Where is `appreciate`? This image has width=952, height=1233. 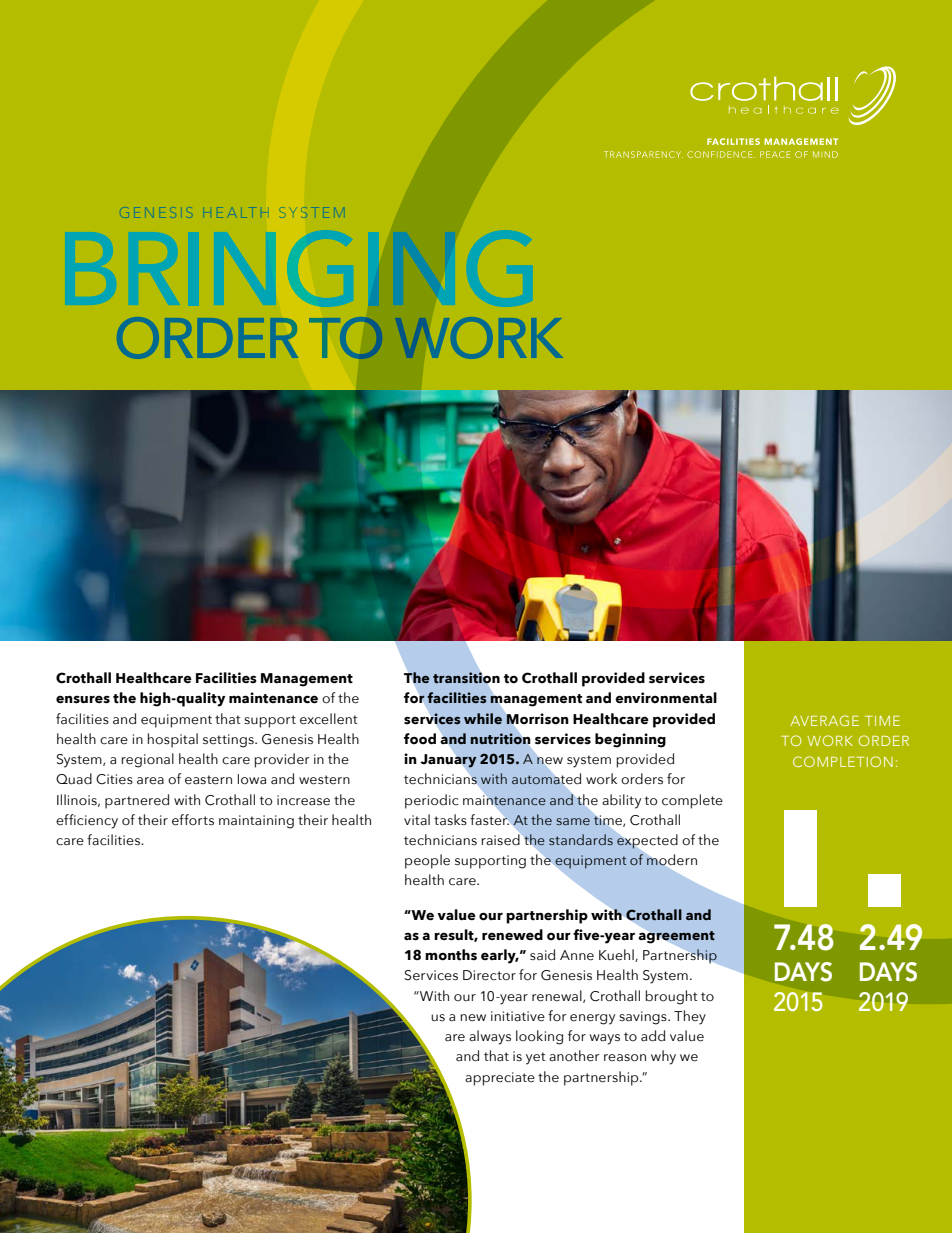
appreciate is located at coordinates (500, 1079).
